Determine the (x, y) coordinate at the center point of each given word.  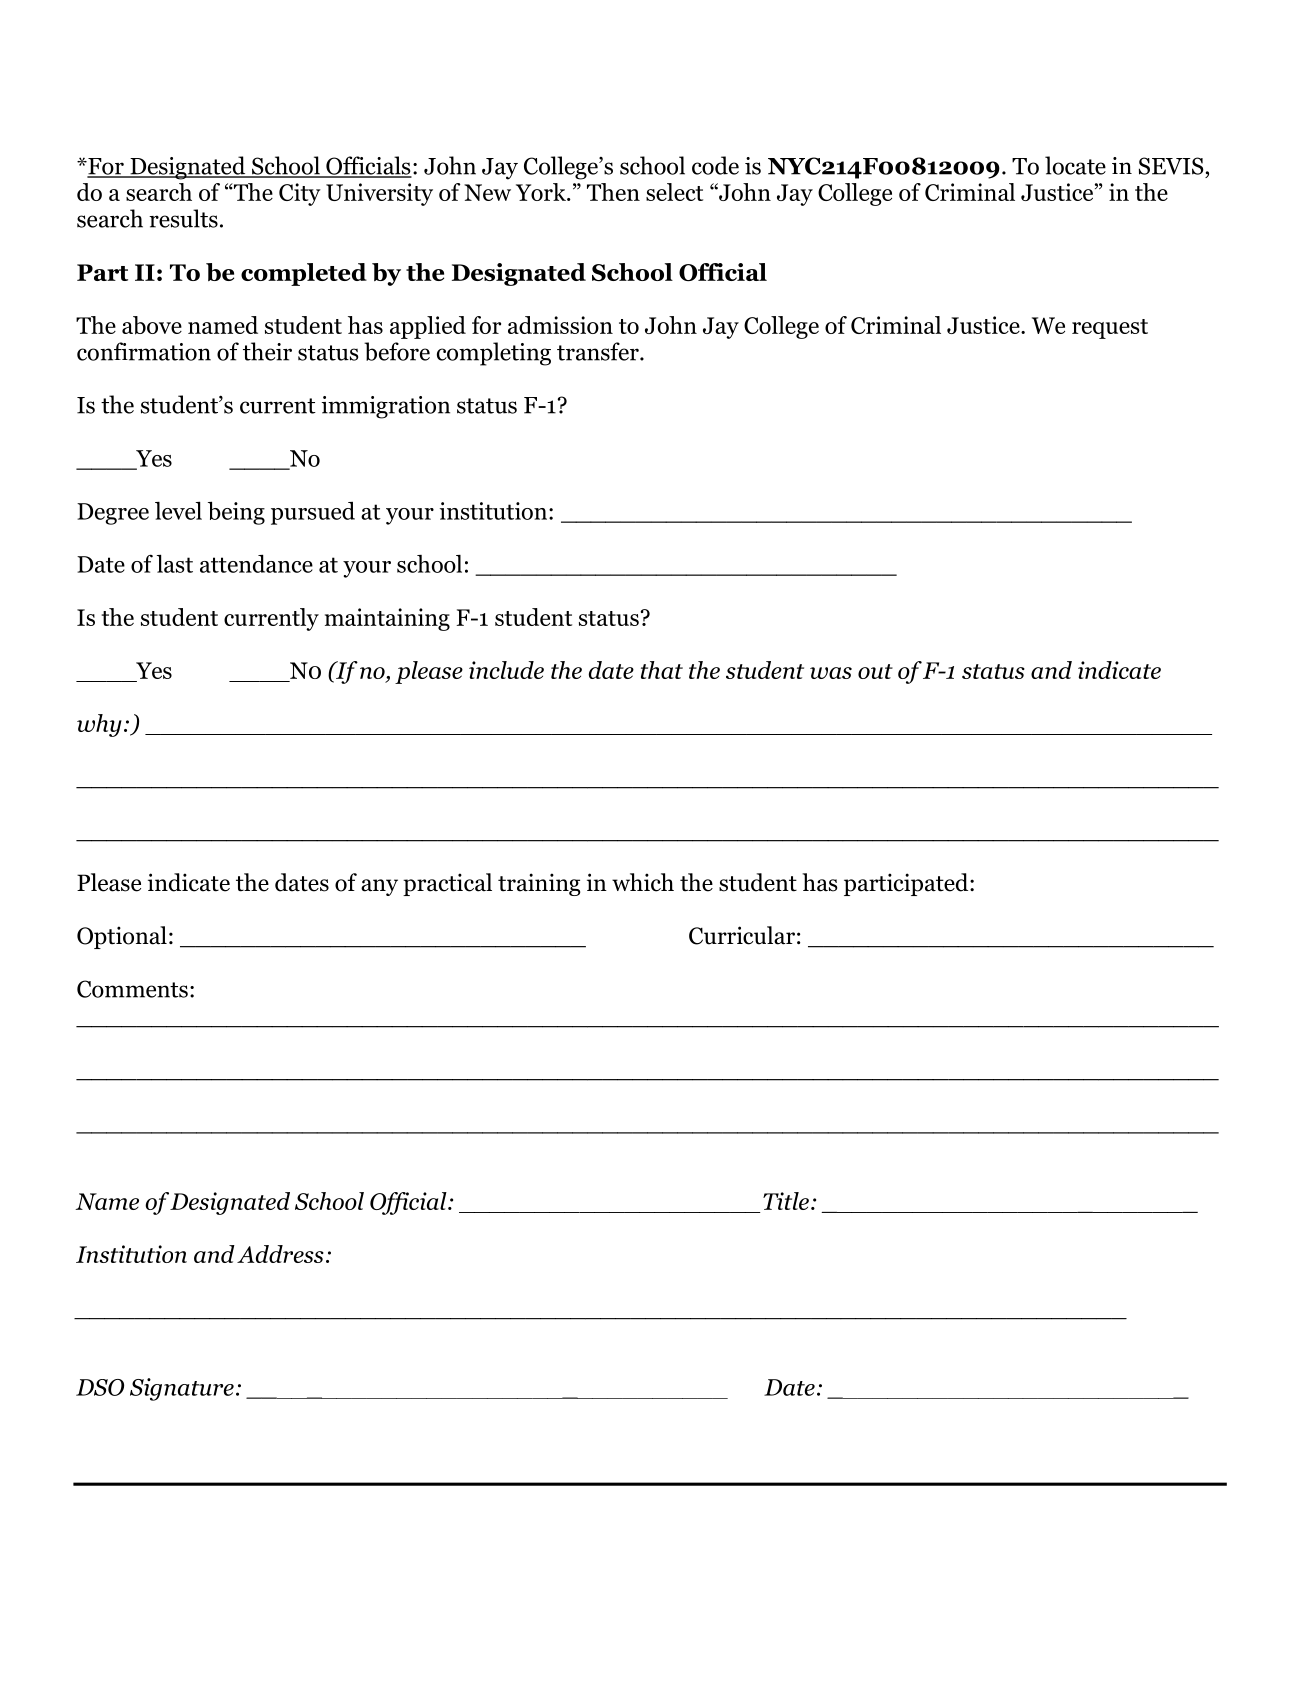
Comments (132, 989)
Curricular (742, 935)
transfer (599, 351)
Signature (182, 1389)
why (99, 725)
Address (280, 1254)
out (875, 671)
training (539, 884)
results (183, 218)
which (643, 882)
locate (1075, 165)
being (236, 513)
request (1110, 329)
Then (613, 192)
